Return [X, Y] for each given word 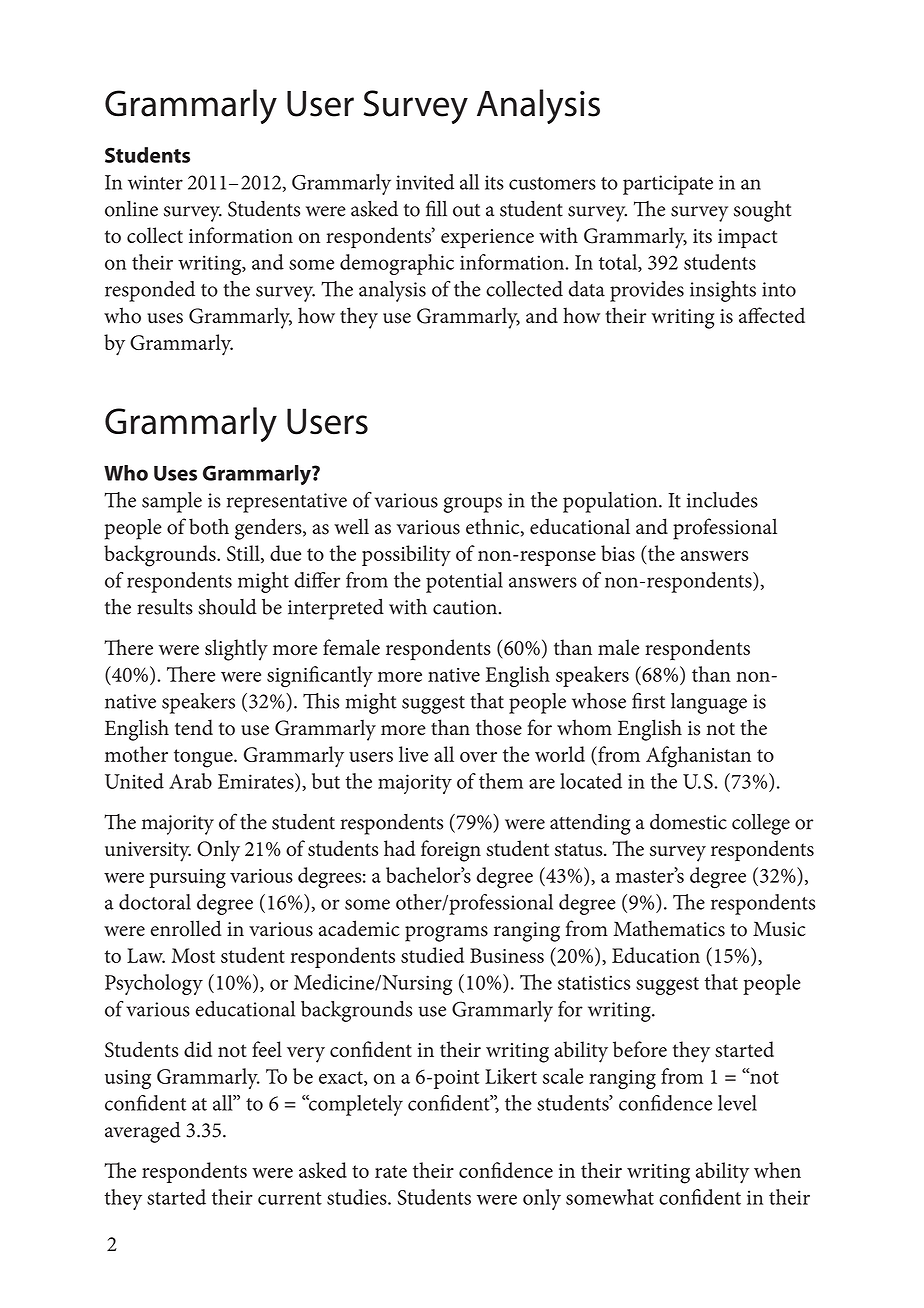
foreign [451, 851]
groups [473, 505]
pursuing [187, 878]
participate [668, 185]
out [466, 210]
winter [155, 182]
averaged [143, 1132]
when [777, 1170]
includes [722, 500]
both [209, 526]
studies [358, 1197]
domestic [688, 822]
